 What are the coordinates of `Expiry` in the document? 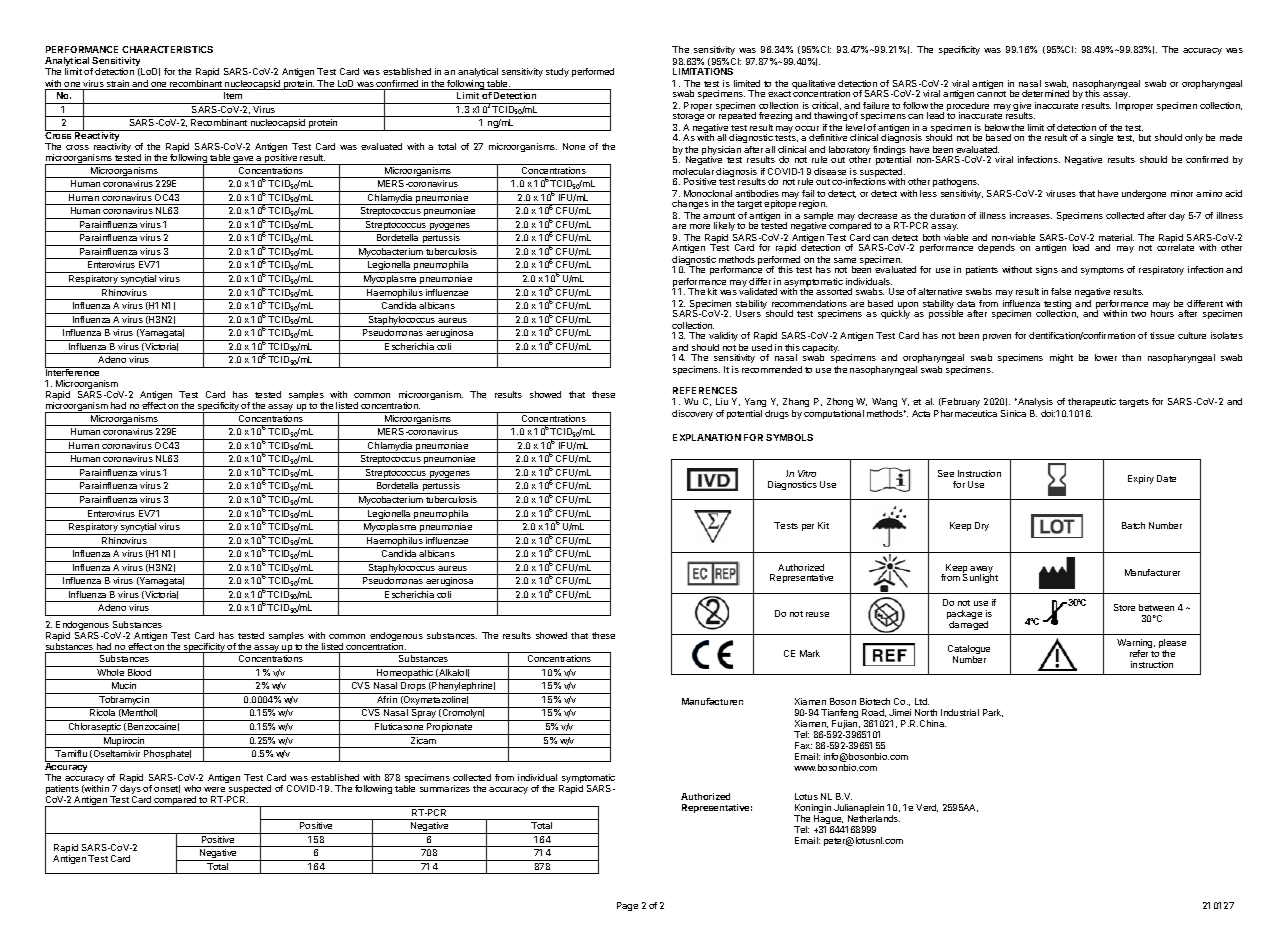 It's located at (1141, 479).
